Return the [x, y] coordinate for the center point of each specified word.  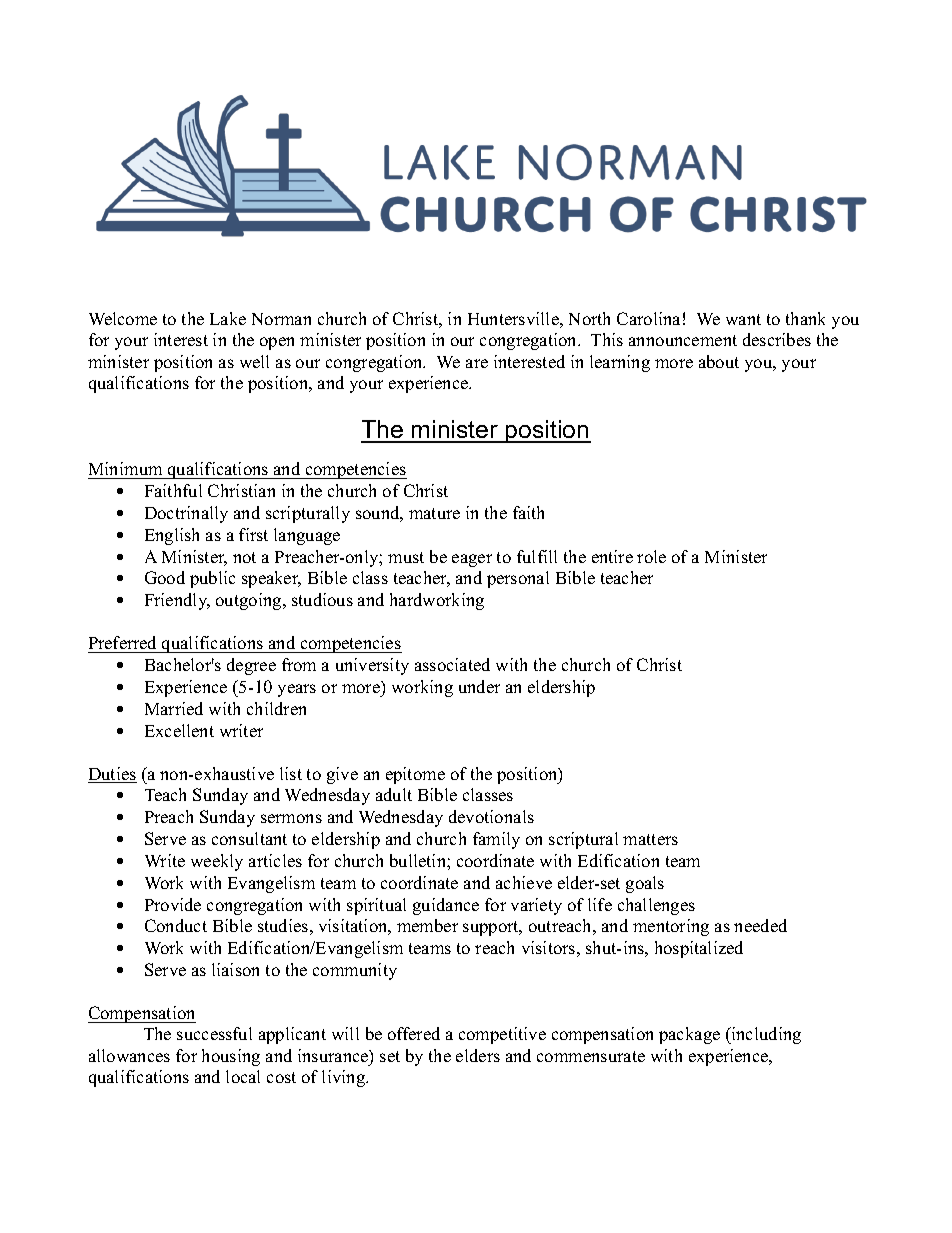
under [479, 686]
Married [174, 708]
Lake [228, 318]
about [719, 361]
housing [231, 1057]
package [689, 1035]
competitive [502, 1035]
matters [650, 839]
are [477, 363]
